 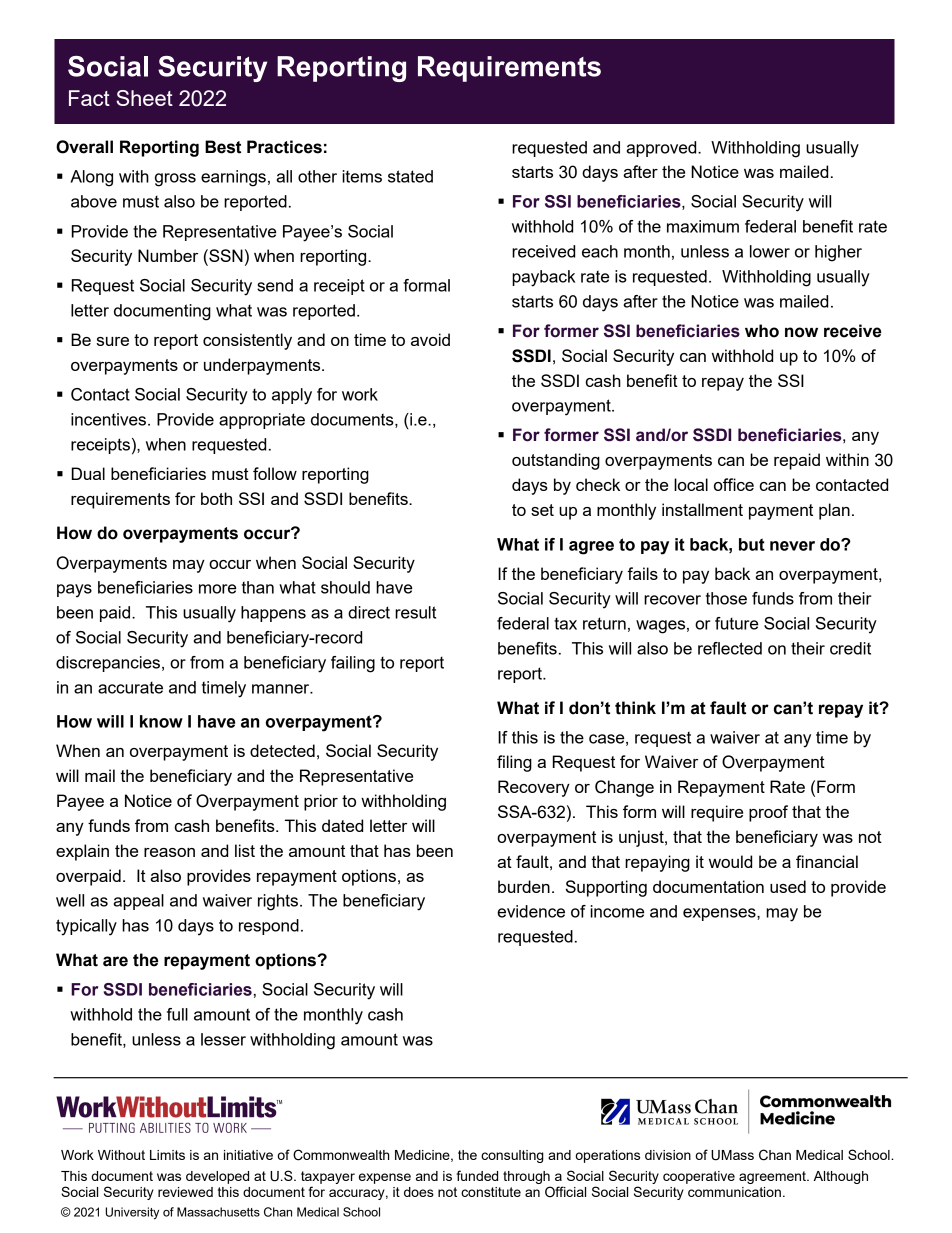 What do you see at coordinates (216, 498) in the page?
I see `both` at bounding box center [216, 498].
